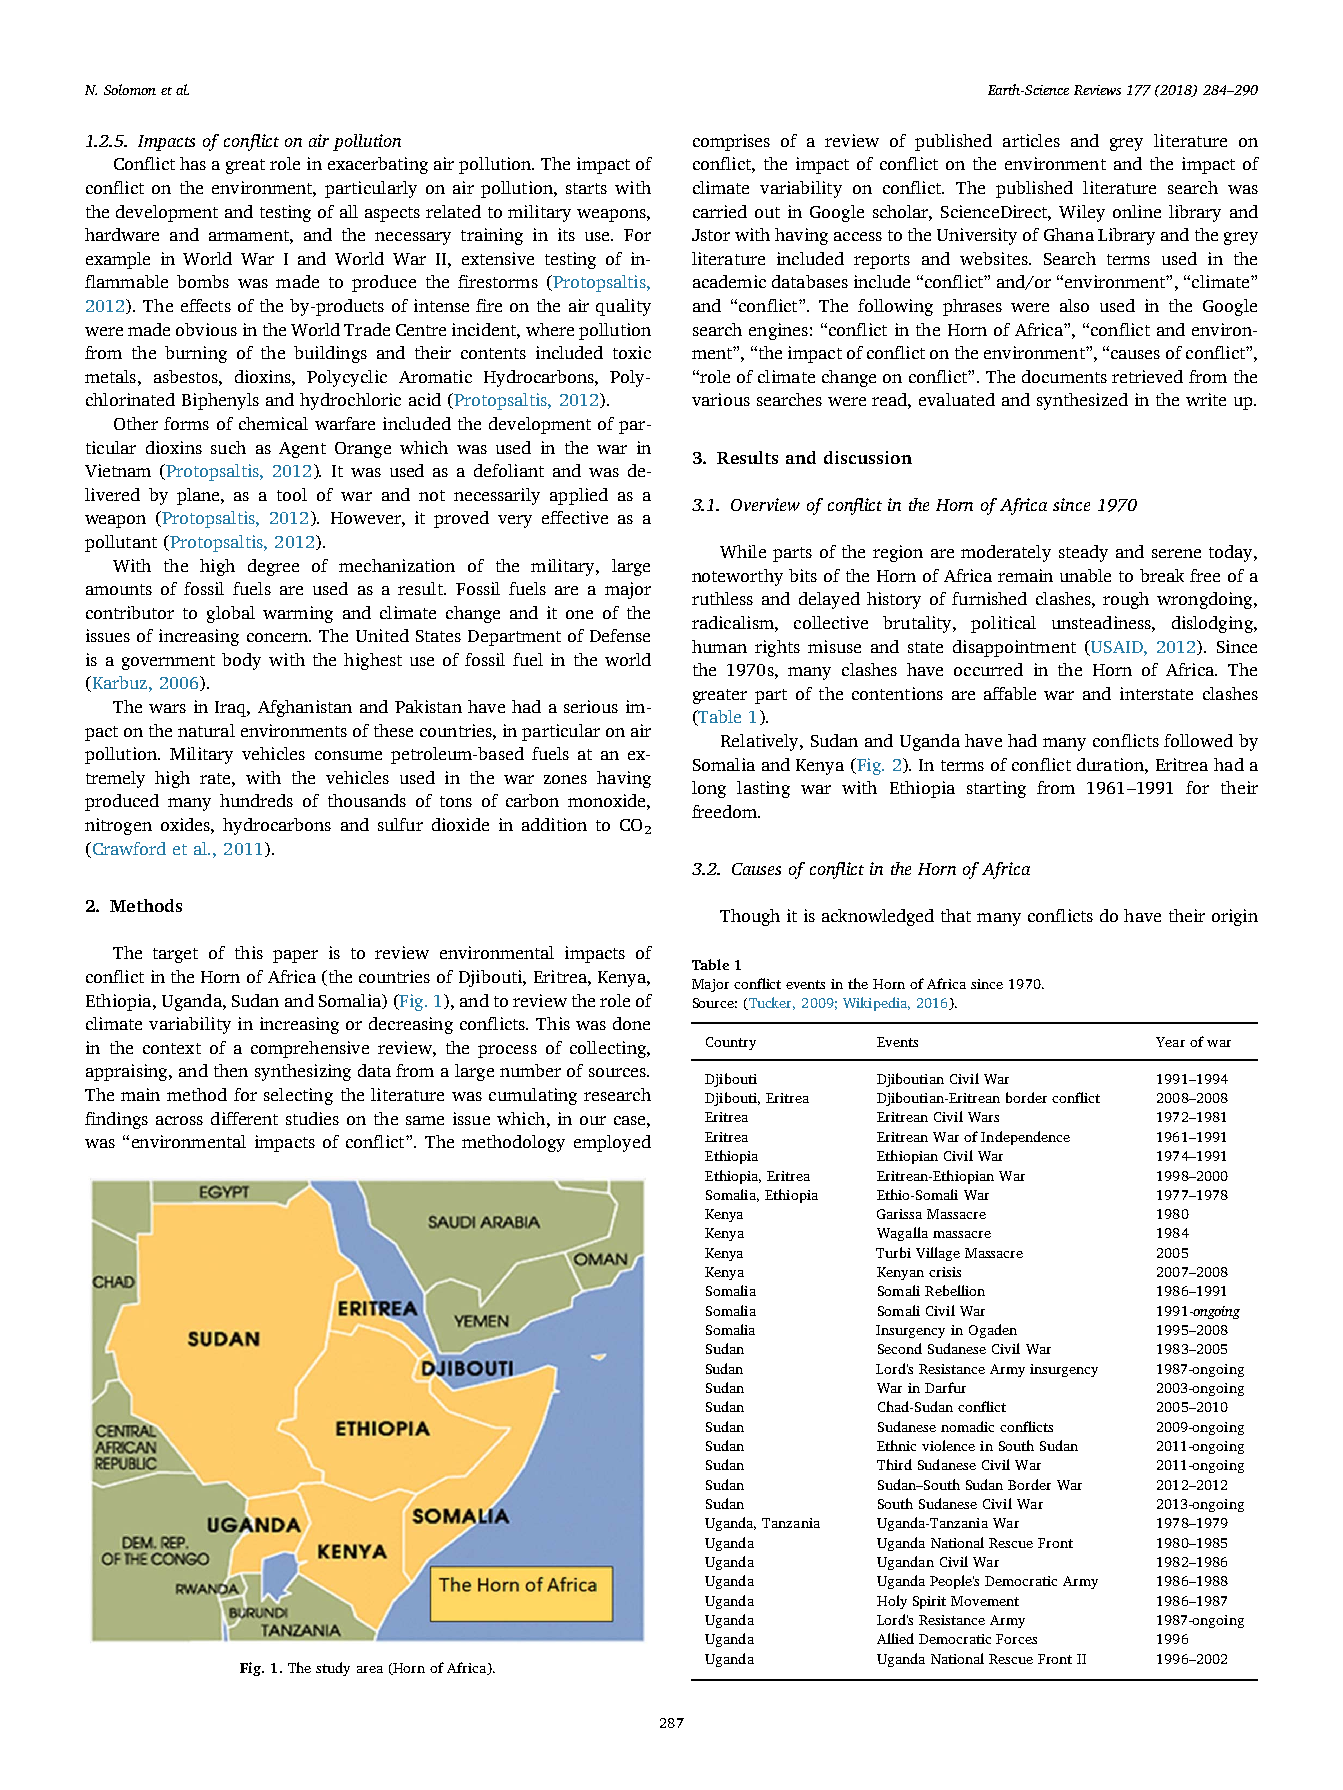 This page has height=1790, width=1343. I want to click on steady, so click(1083, 553).
